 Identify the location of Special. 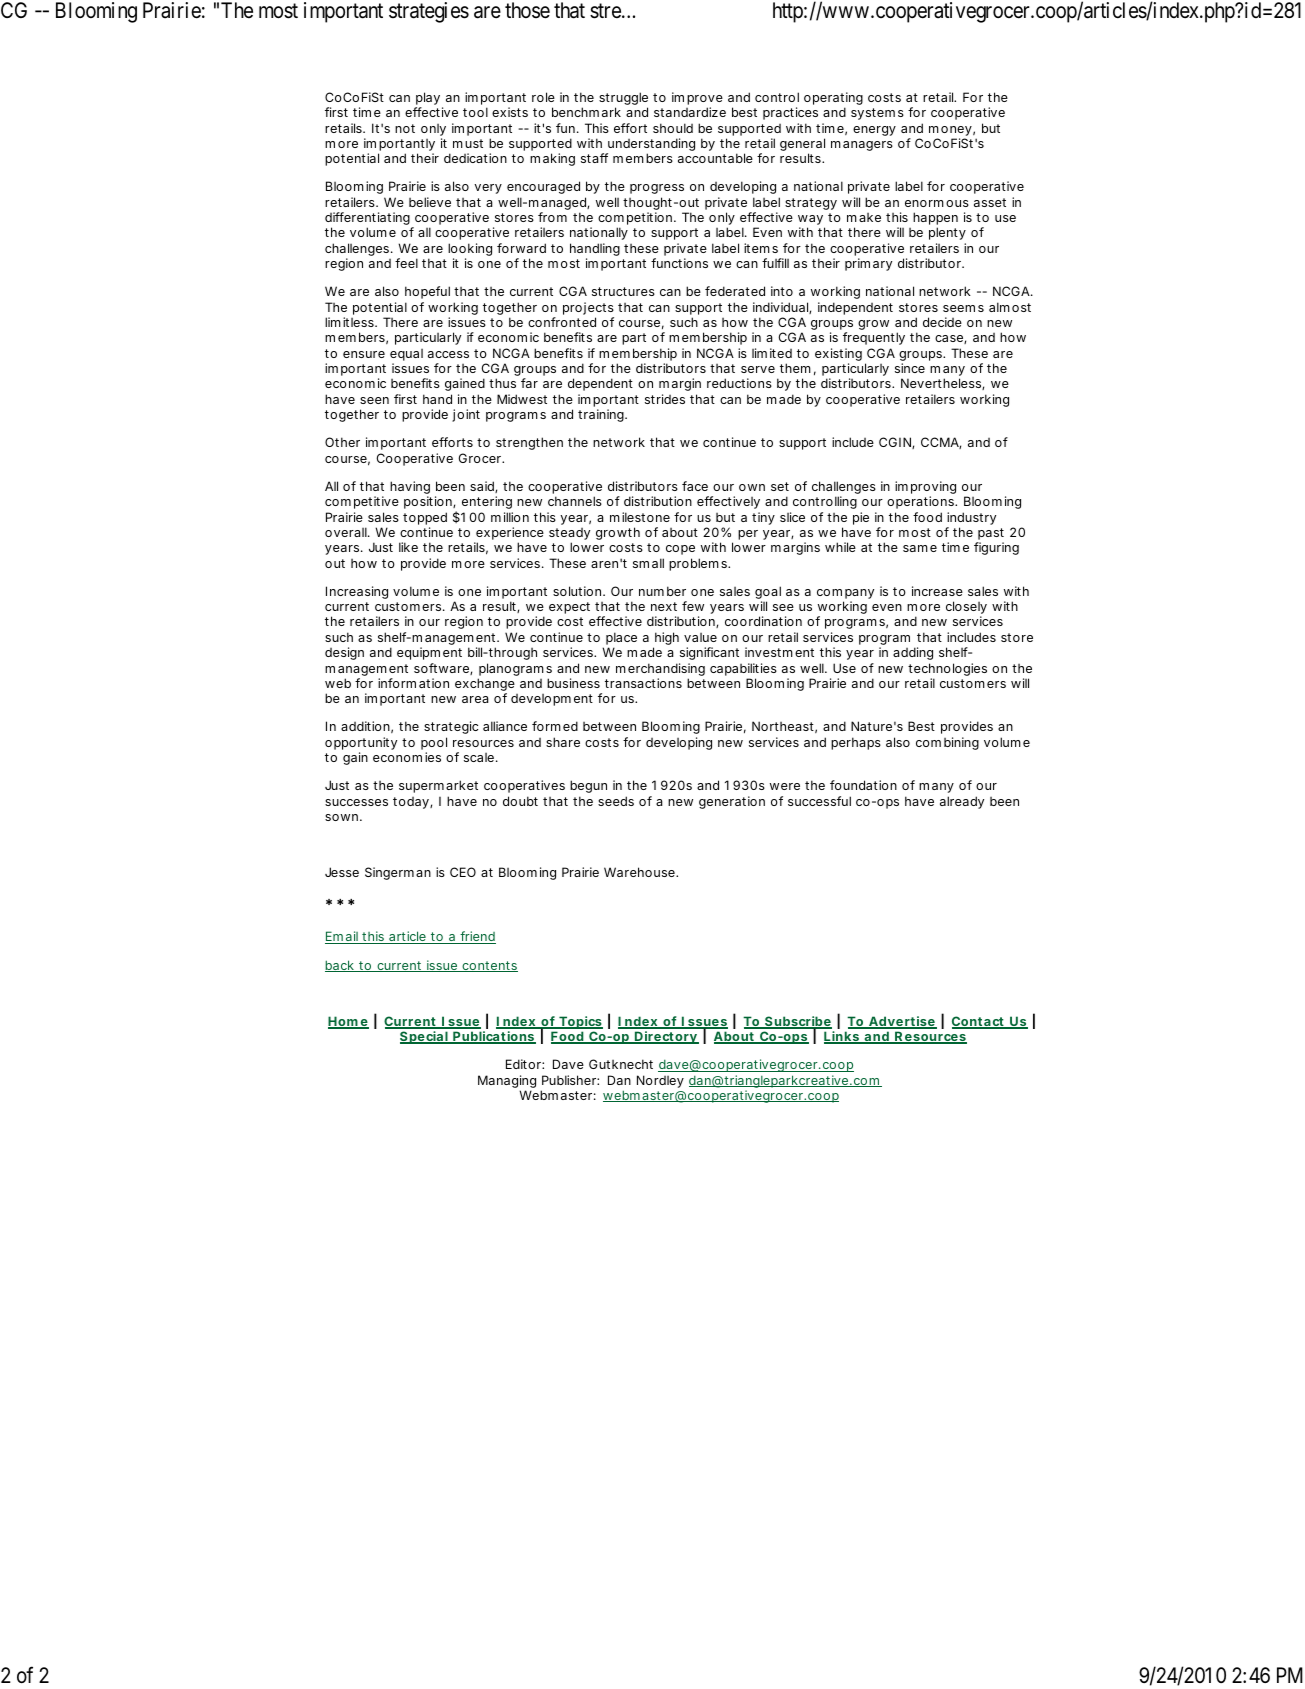
(424, 1037).
